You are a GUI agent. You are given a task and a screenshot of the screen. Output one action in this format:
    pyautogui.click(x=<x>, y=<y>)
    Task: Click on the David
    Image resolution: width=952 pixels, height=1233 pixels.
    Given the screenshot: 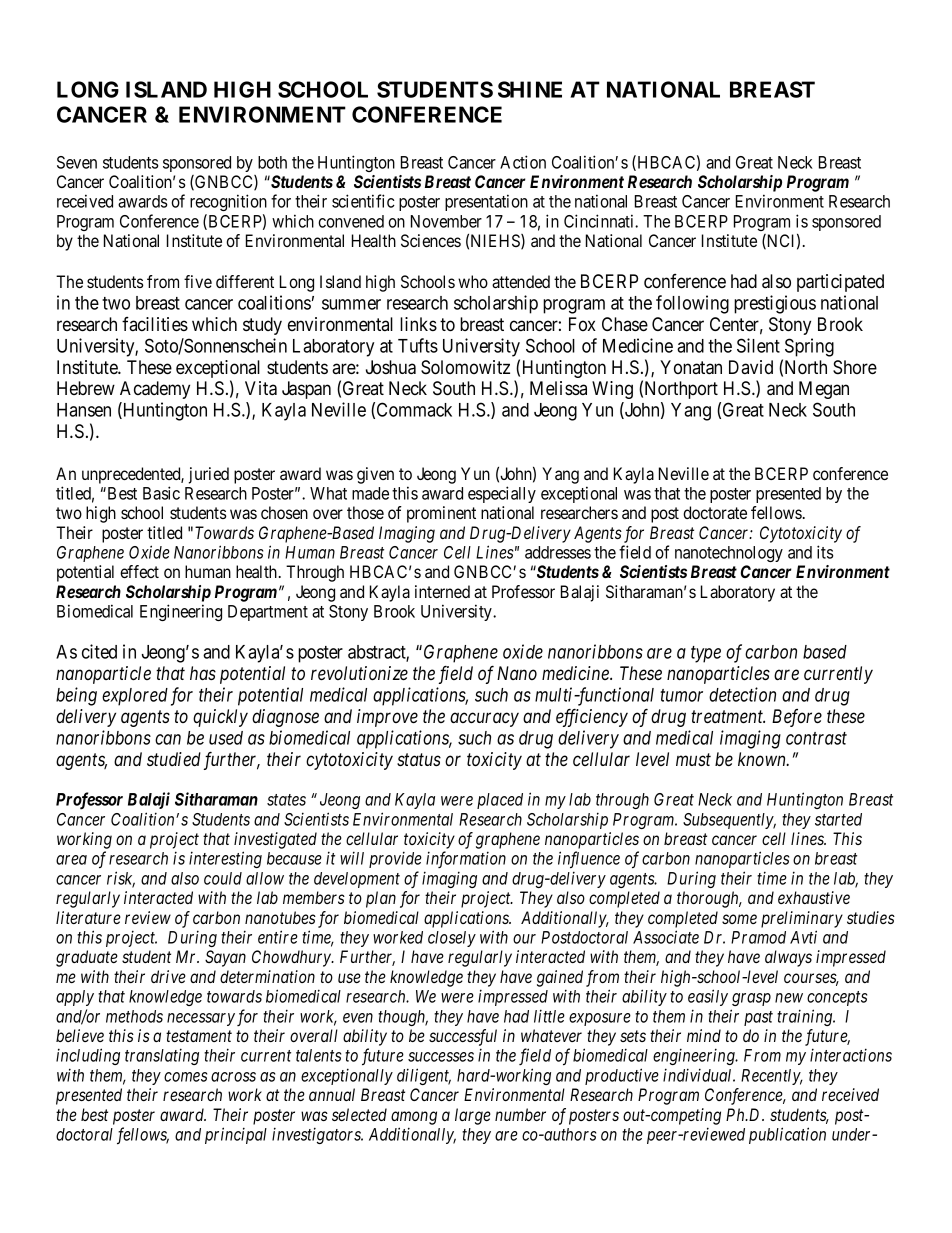 What is the action you would take?
    pyautogui.click(x=751, y=367)
